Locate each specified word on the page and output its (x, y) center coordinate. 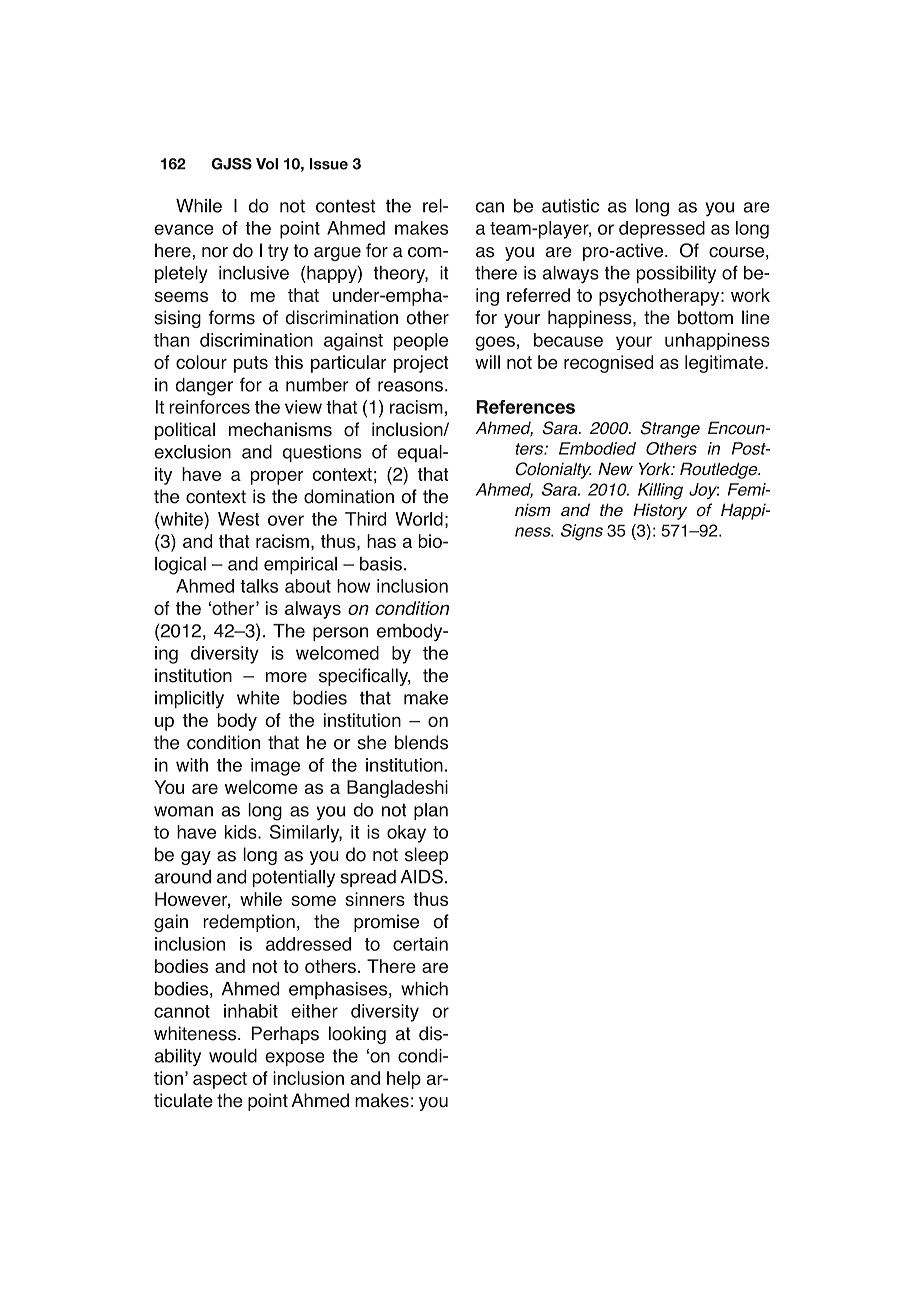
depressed (662, 230)
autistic (570, 206)
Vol (267, 164)
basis (381, 564)
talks (259, 586)
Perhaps (285, 1035)
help (404, 1080)
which (424, 989)
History (660, 511)
